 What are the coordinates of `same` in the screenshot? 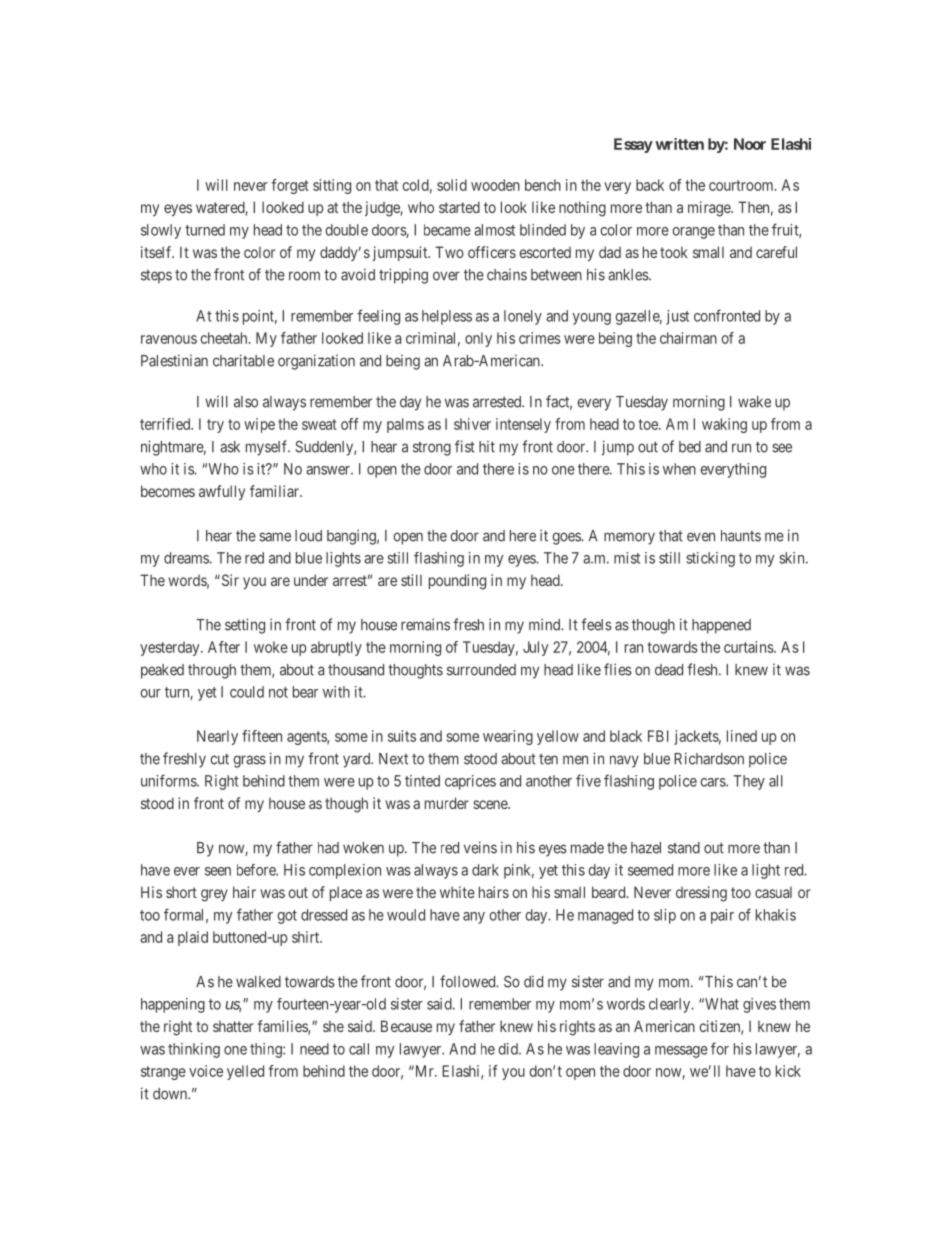 It's located at (275, 537).
